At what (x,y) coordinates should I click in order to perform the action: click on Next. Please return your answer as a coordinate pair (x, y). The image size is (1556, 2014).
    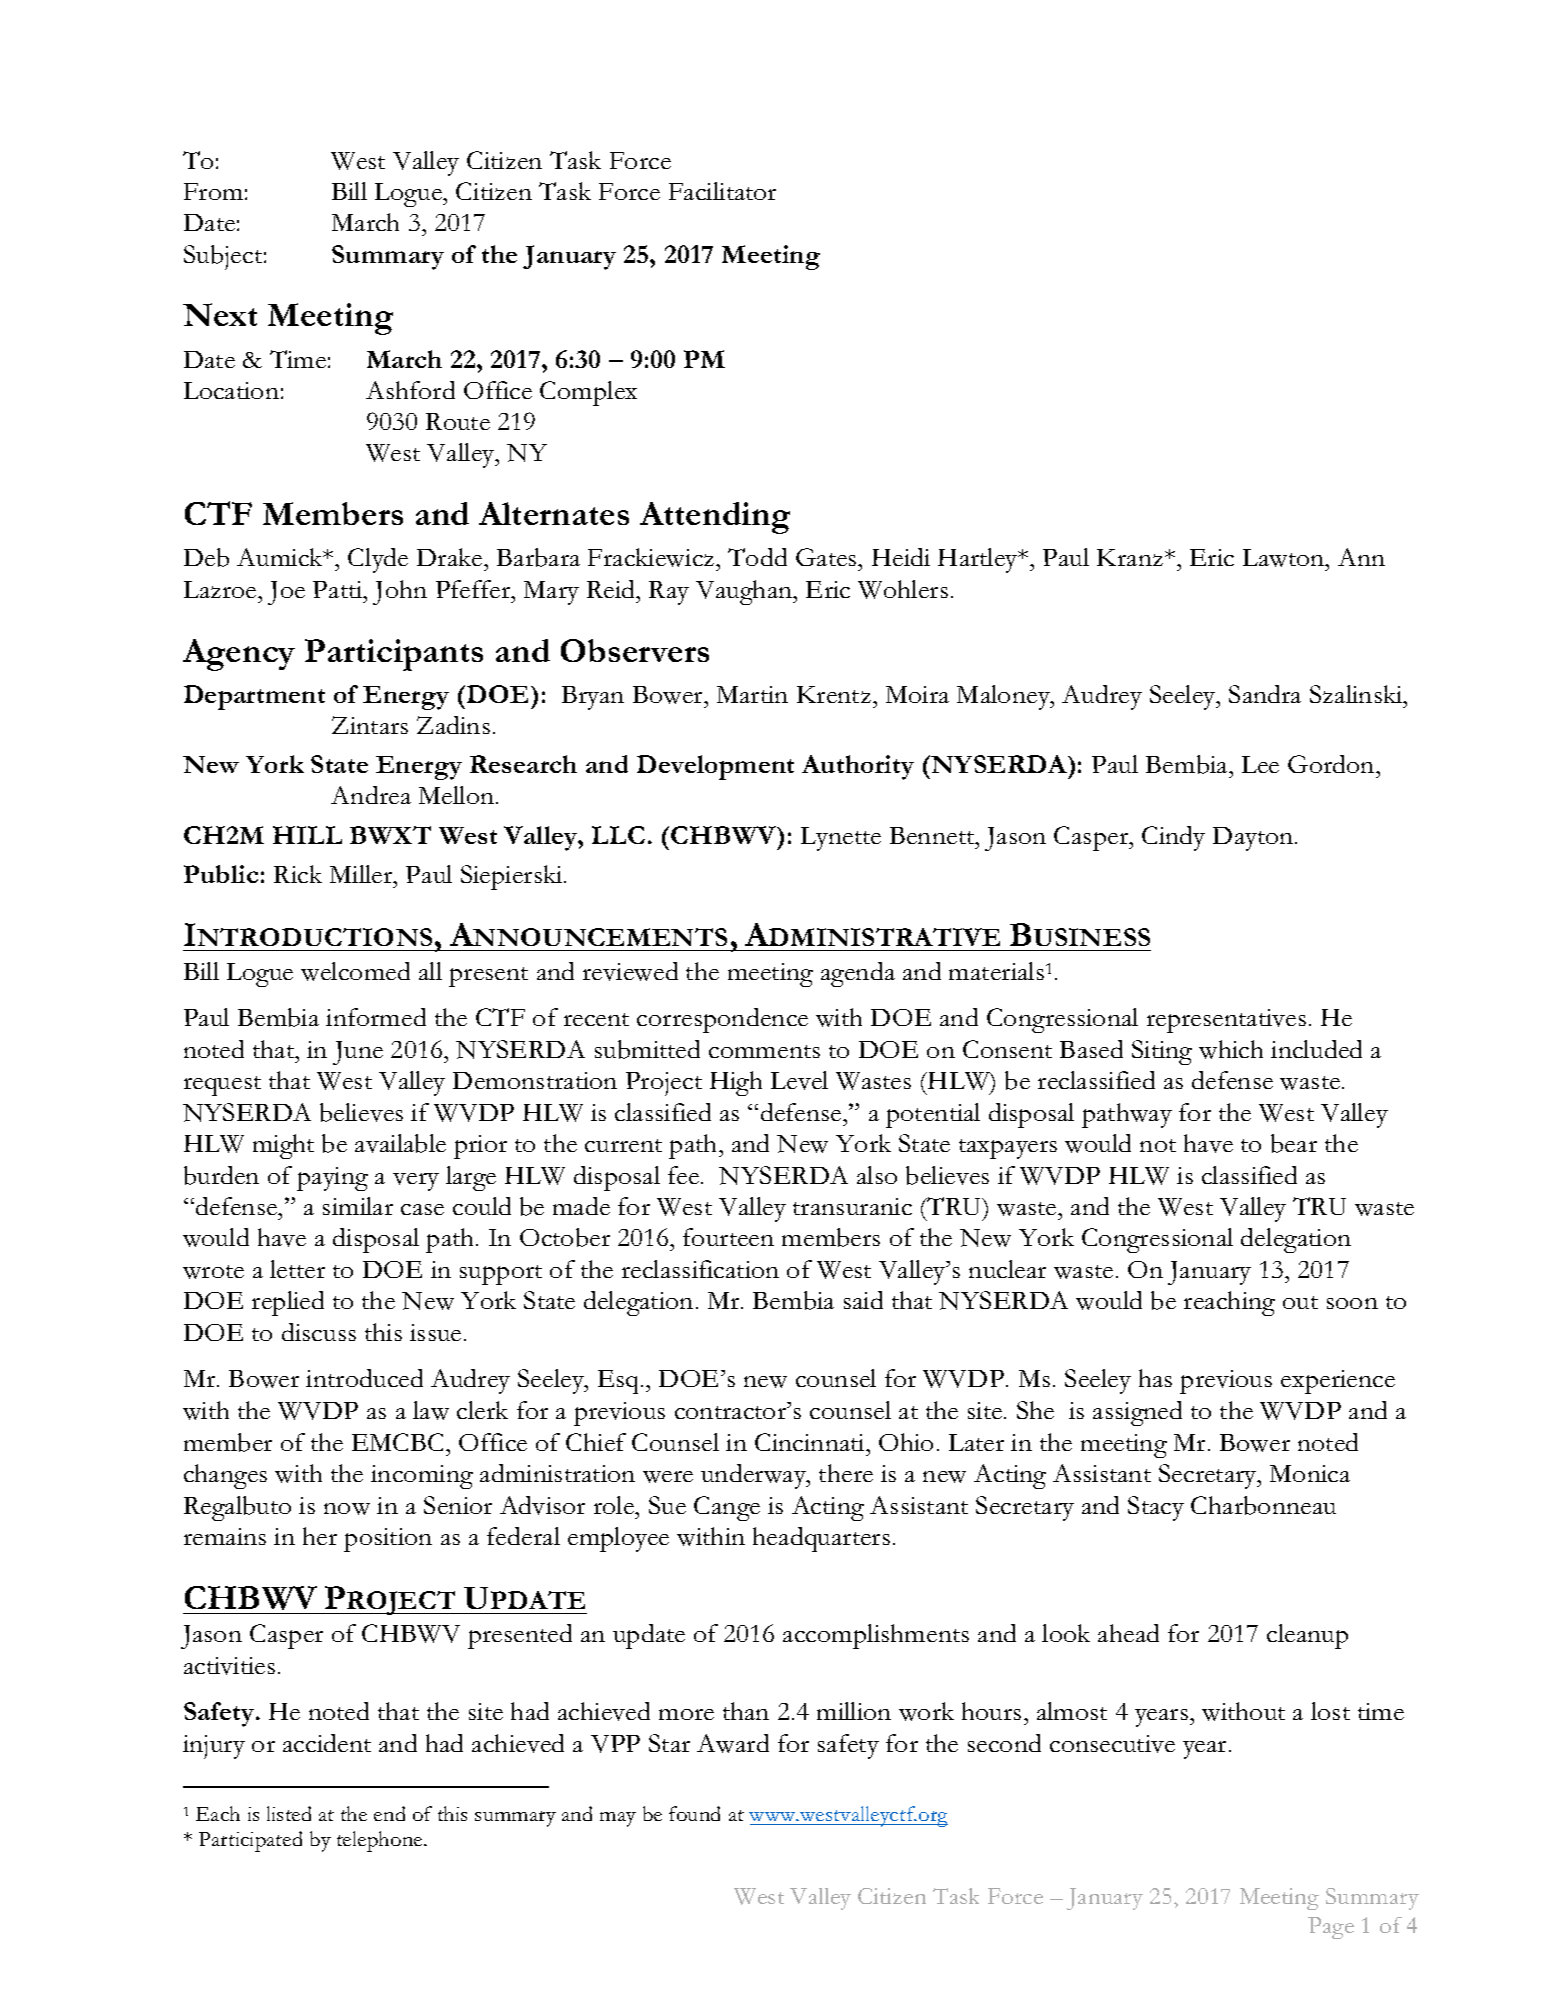
    Looking at the image, I should click on (220, 314).
